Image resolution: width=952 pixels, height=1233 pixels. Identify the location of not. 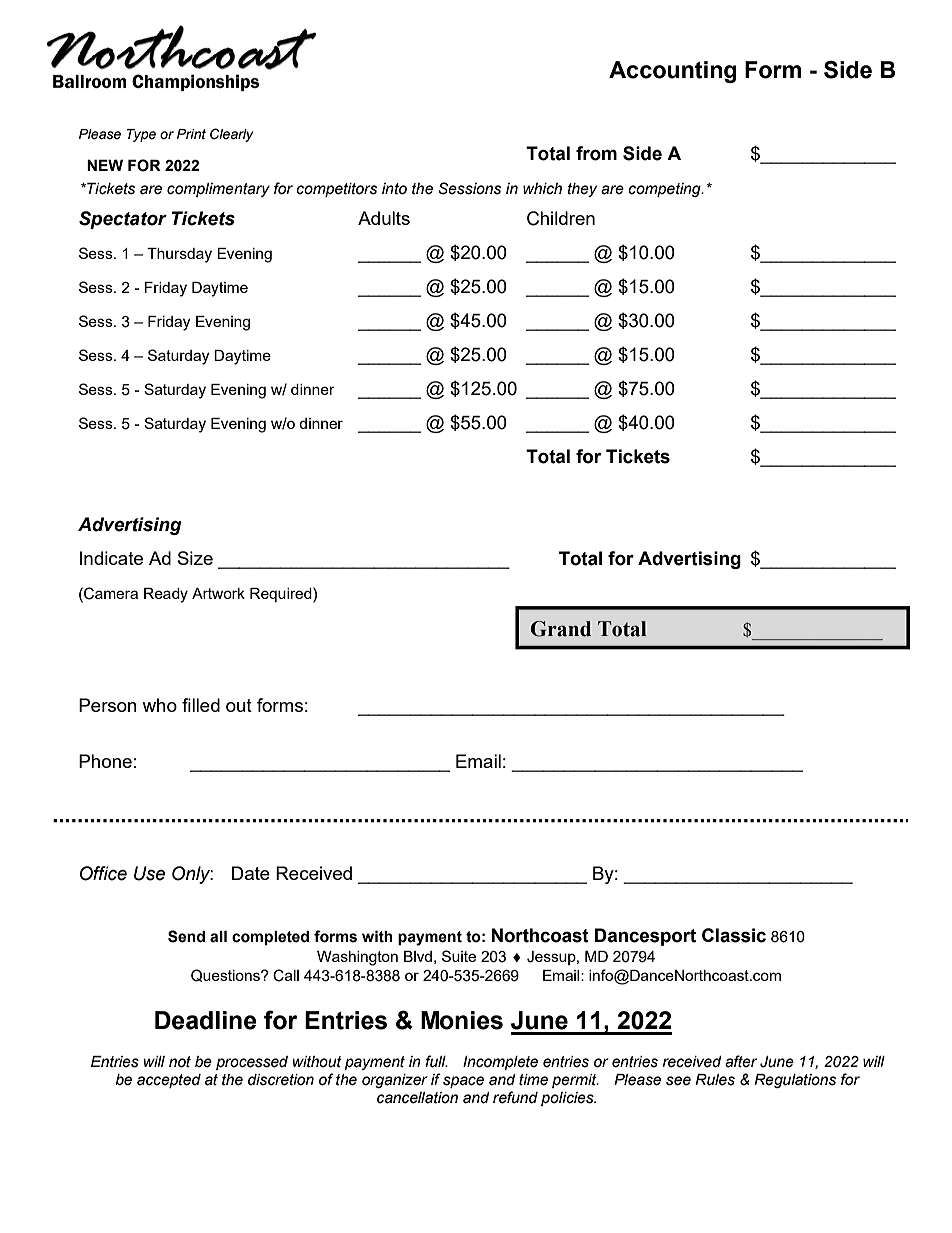
(180, 1062).
